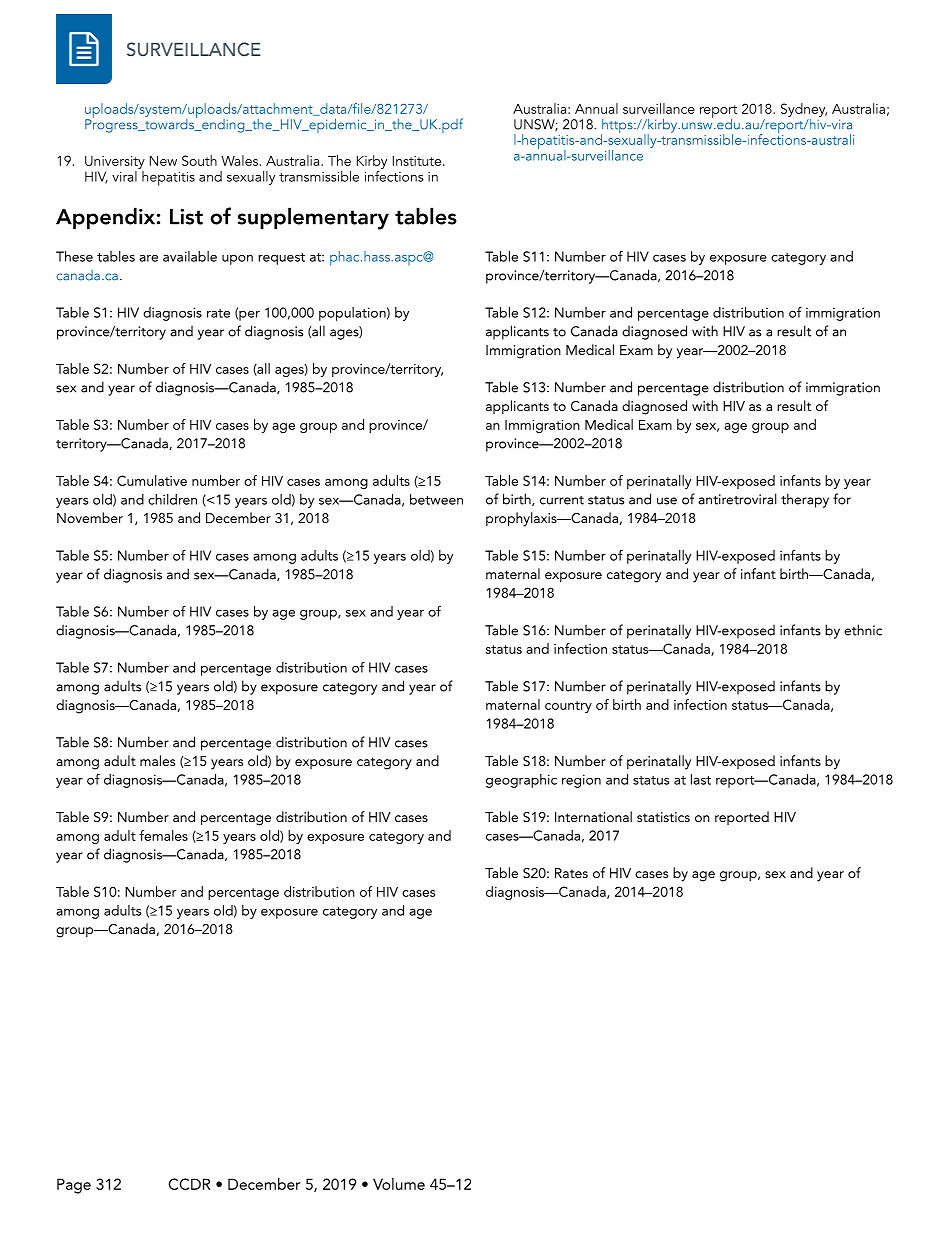 The image size is (952, 1233). Describe the element at coordinates (418, 161) in the screenshot. I see `Institute` at that location.
